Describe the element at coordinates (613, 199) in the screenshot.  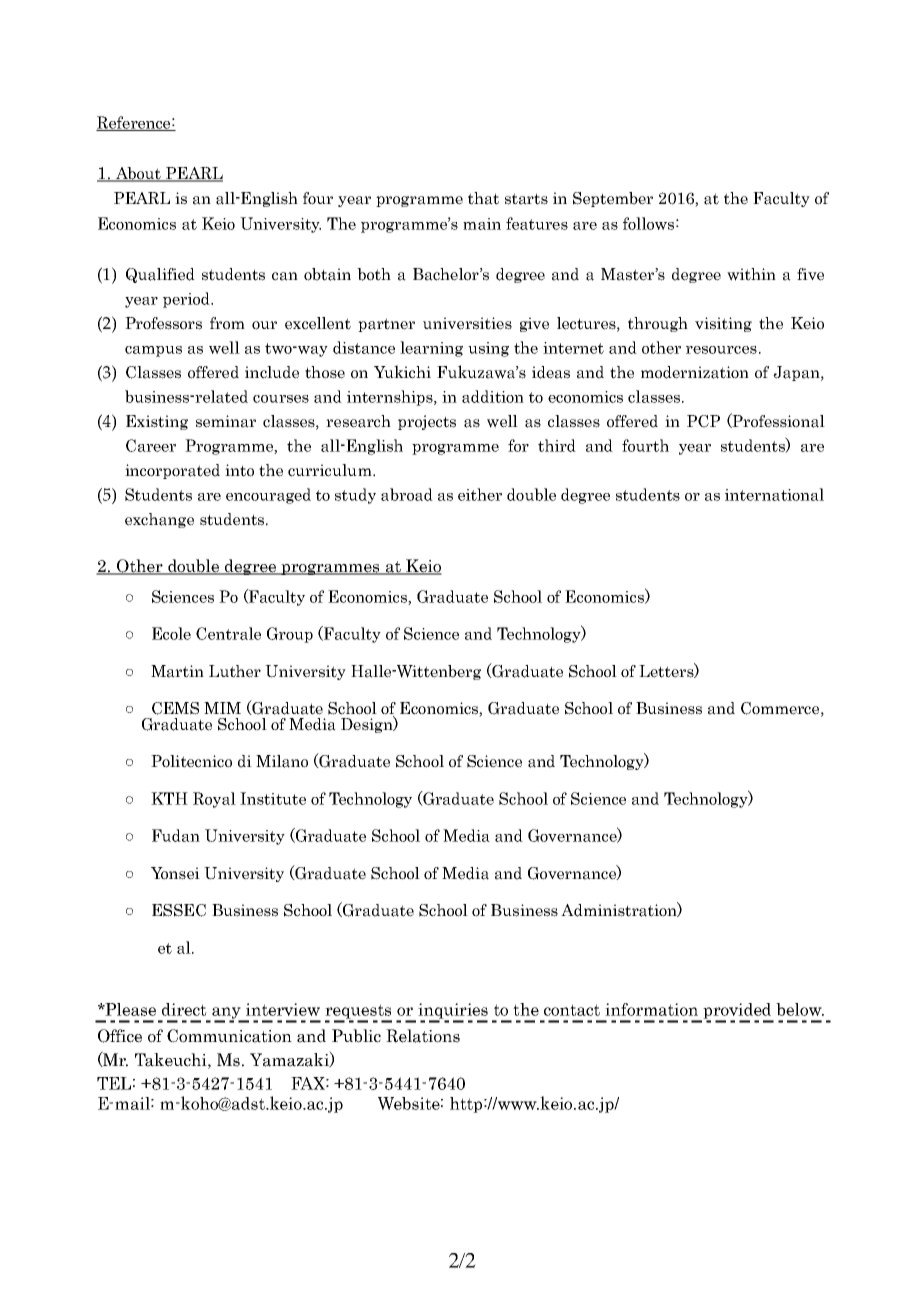
I see `September` at that location.
